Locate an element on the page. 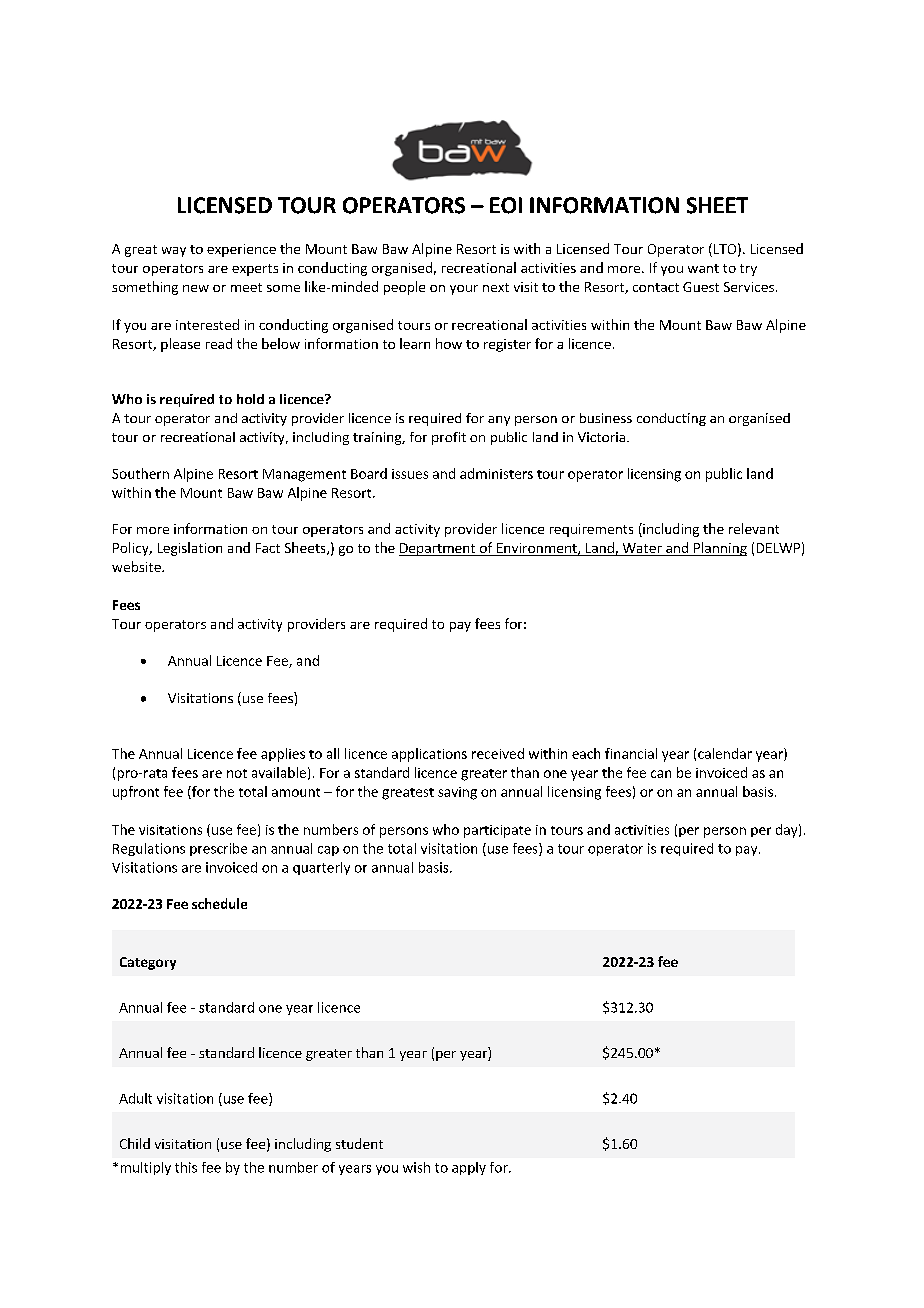  this is located at coordinates (186, 1167).
